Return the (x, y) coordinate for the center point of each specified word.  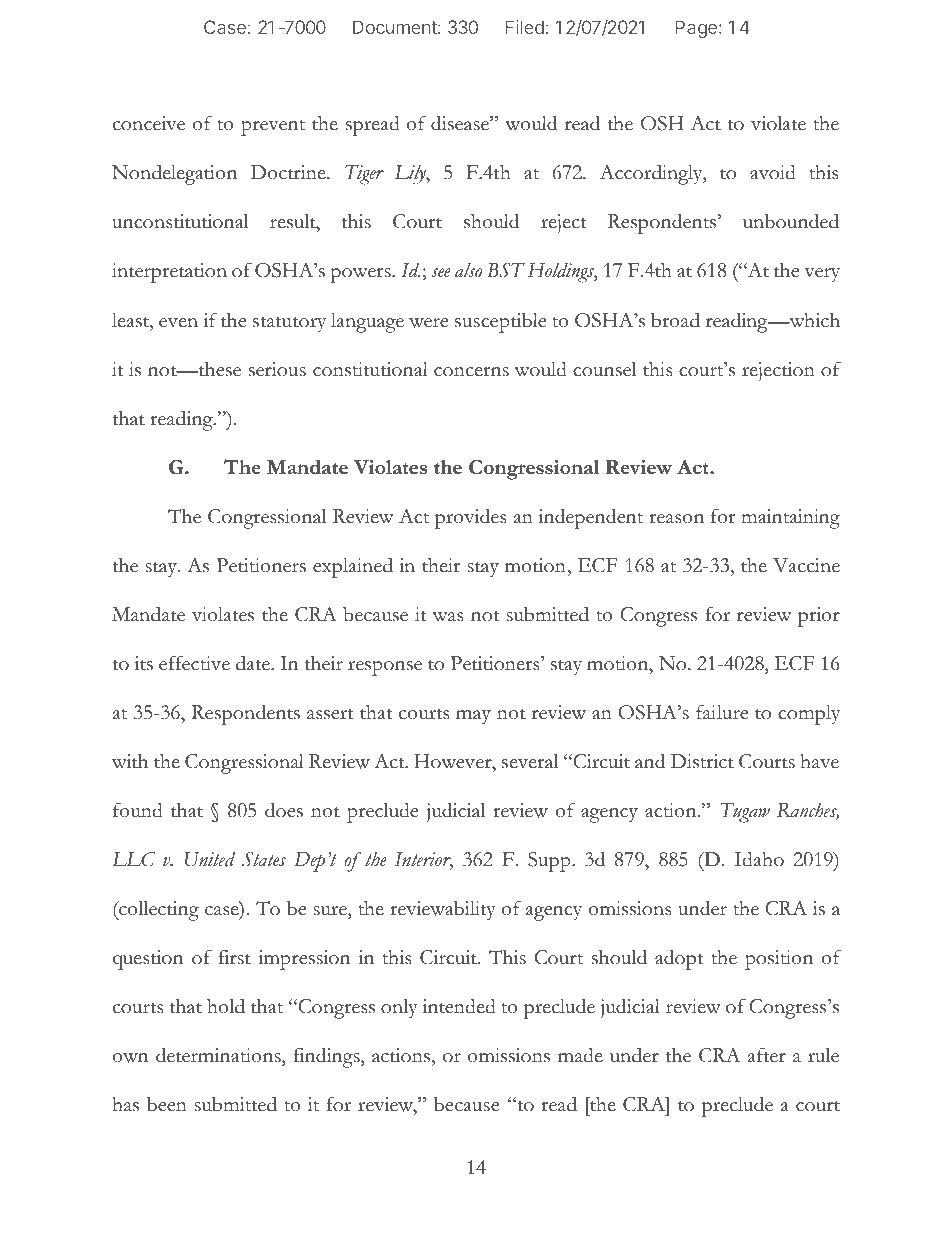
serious (277, 369)
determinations (219, 1056)
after (767, 1055)
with (130, 761)
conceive (149, 123)
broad (675, 320)
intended (459, 1006)
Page (696, 29)
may (473, 717)
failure (722, 712)
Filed (524, 27)
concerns (471, 372)
